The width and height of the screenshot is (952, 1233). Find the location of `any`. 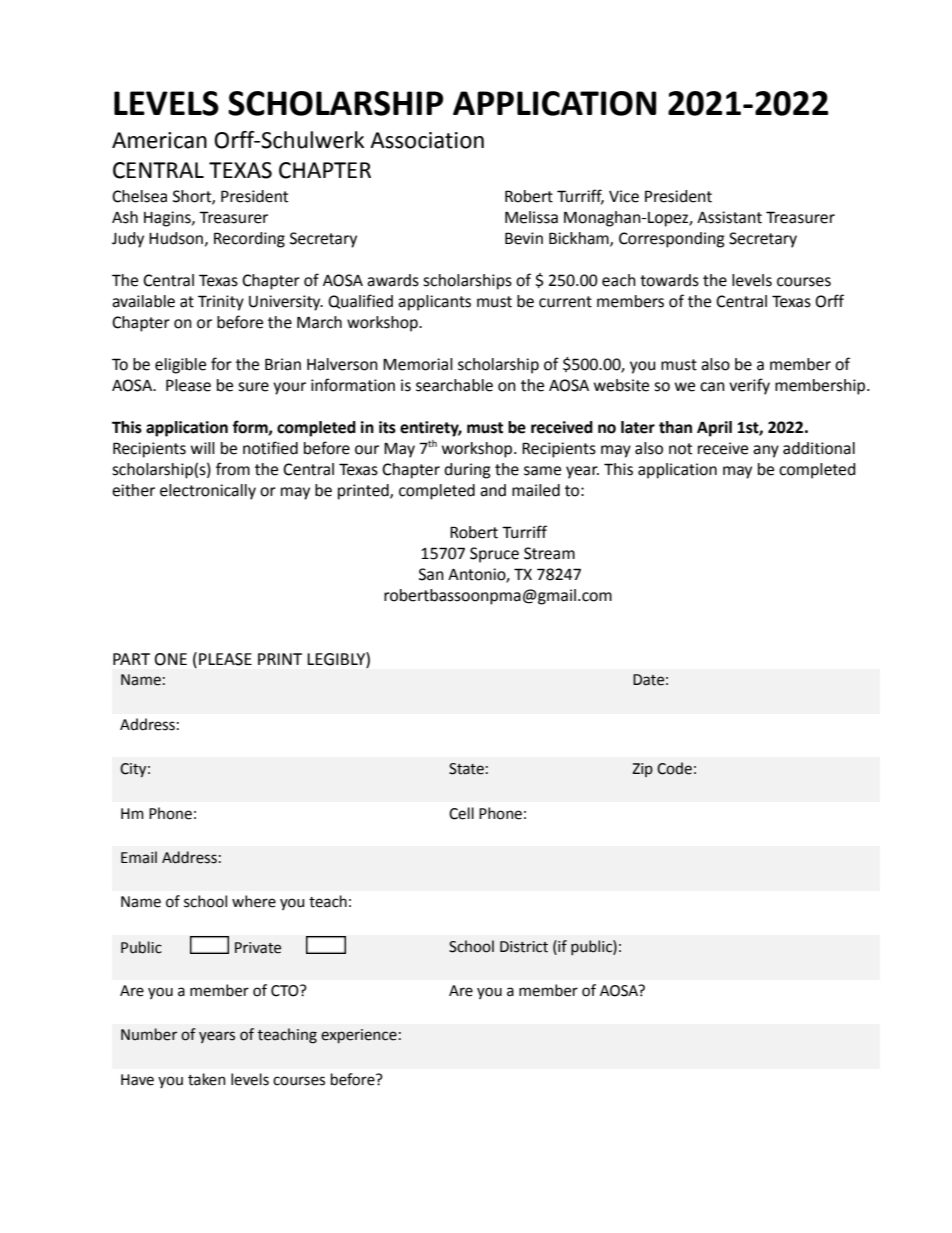

any is located at coordinates (766, 451).
